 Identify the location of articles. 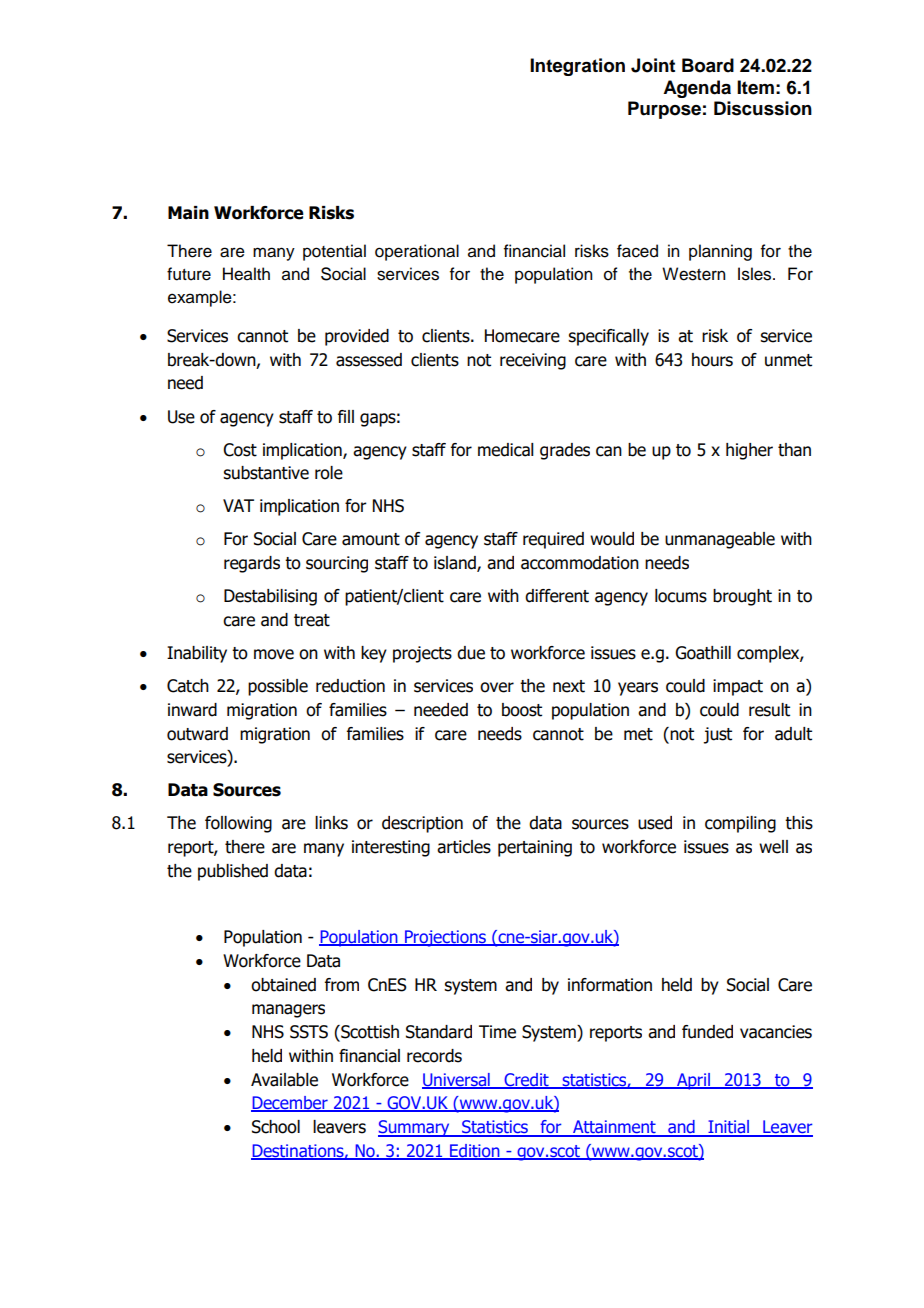
(464, 847).
